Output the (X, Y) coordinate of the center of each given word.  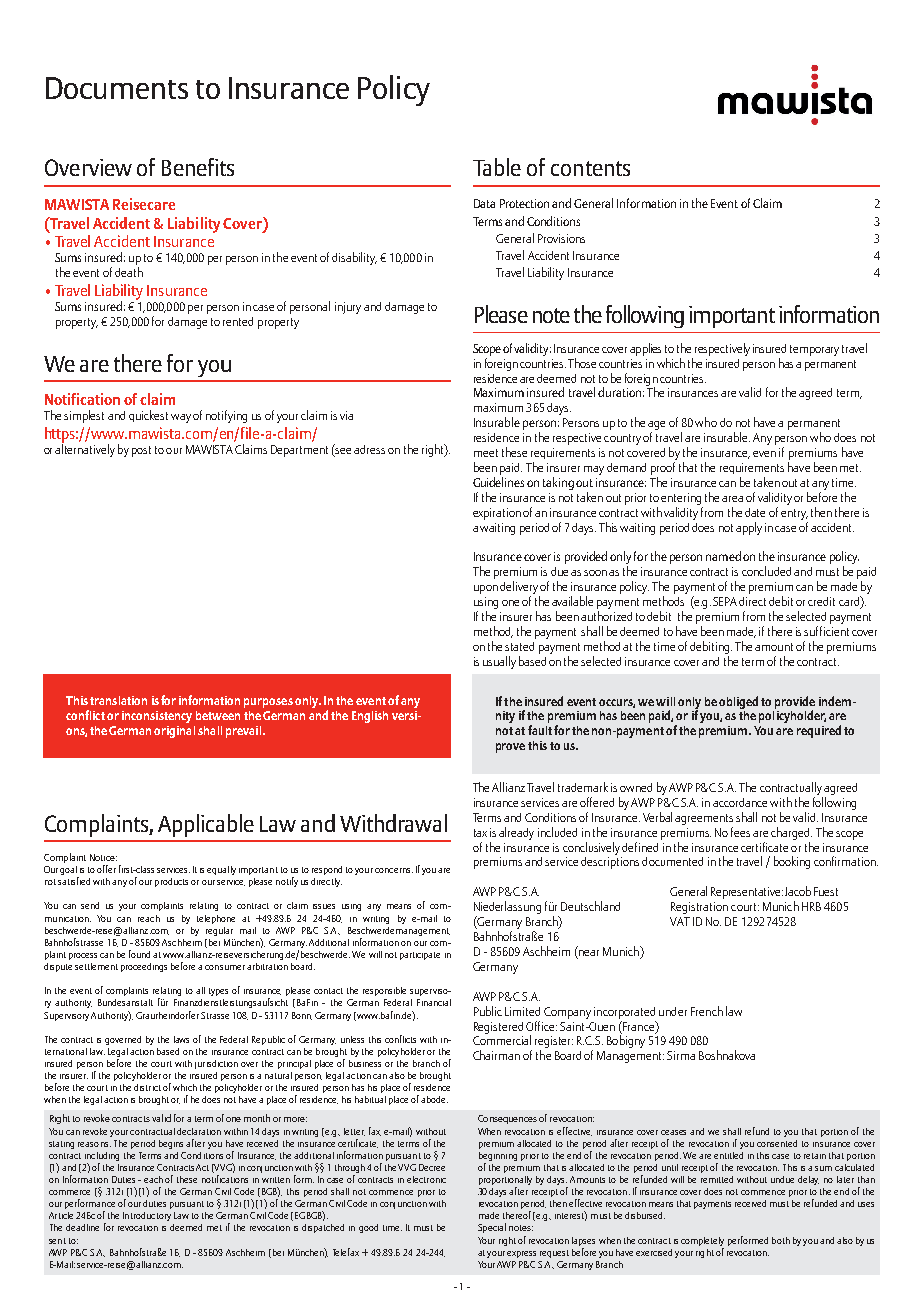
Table (497, 167)
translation (118, 700)
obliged (738, 702)
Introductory (147, 1216)
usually (499, 662)
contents (590, 168)
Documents (117, 88)
